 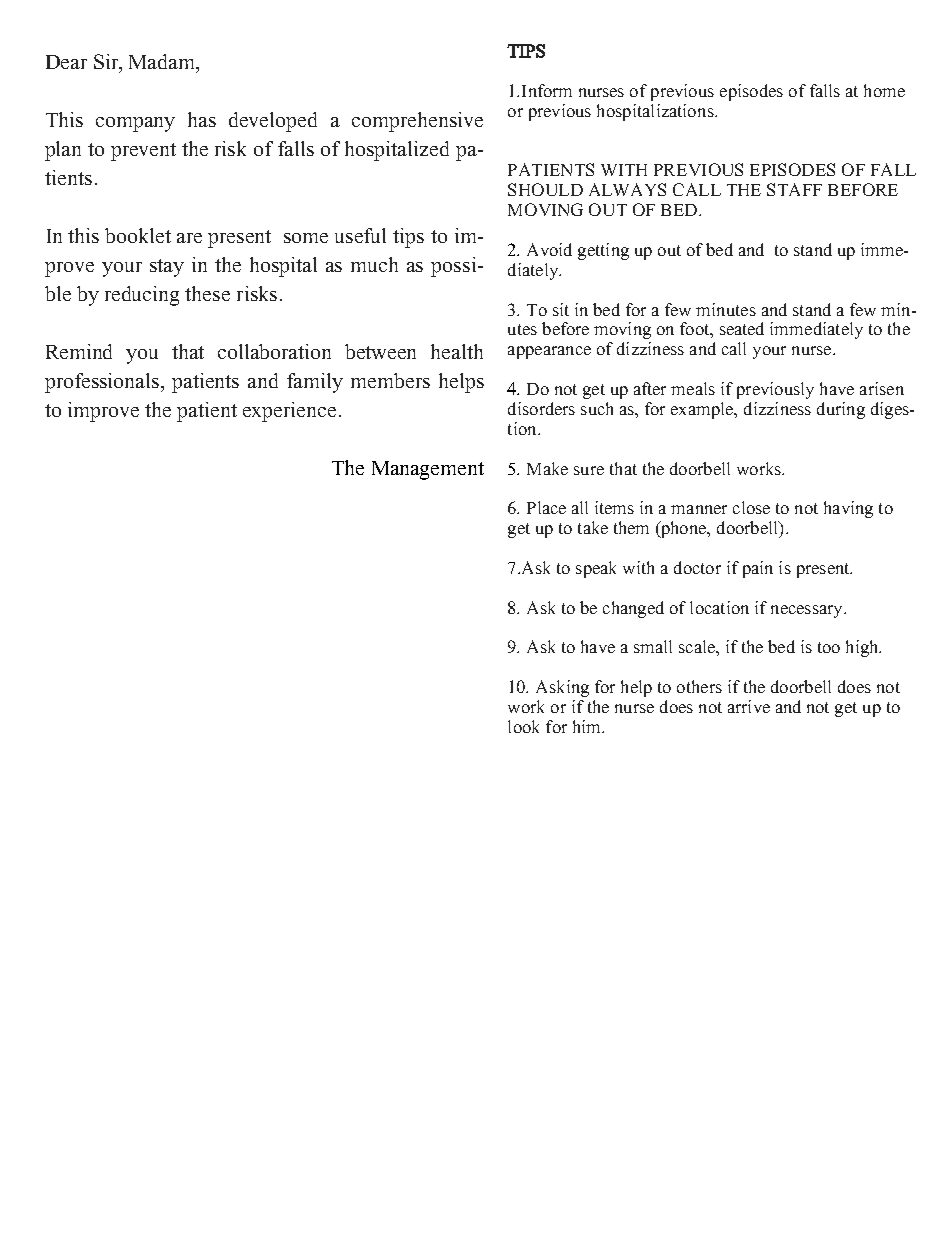 What do you see at coordinates (163, 63) in the page?
I see `Madam` at bounding box center [163, 63].
